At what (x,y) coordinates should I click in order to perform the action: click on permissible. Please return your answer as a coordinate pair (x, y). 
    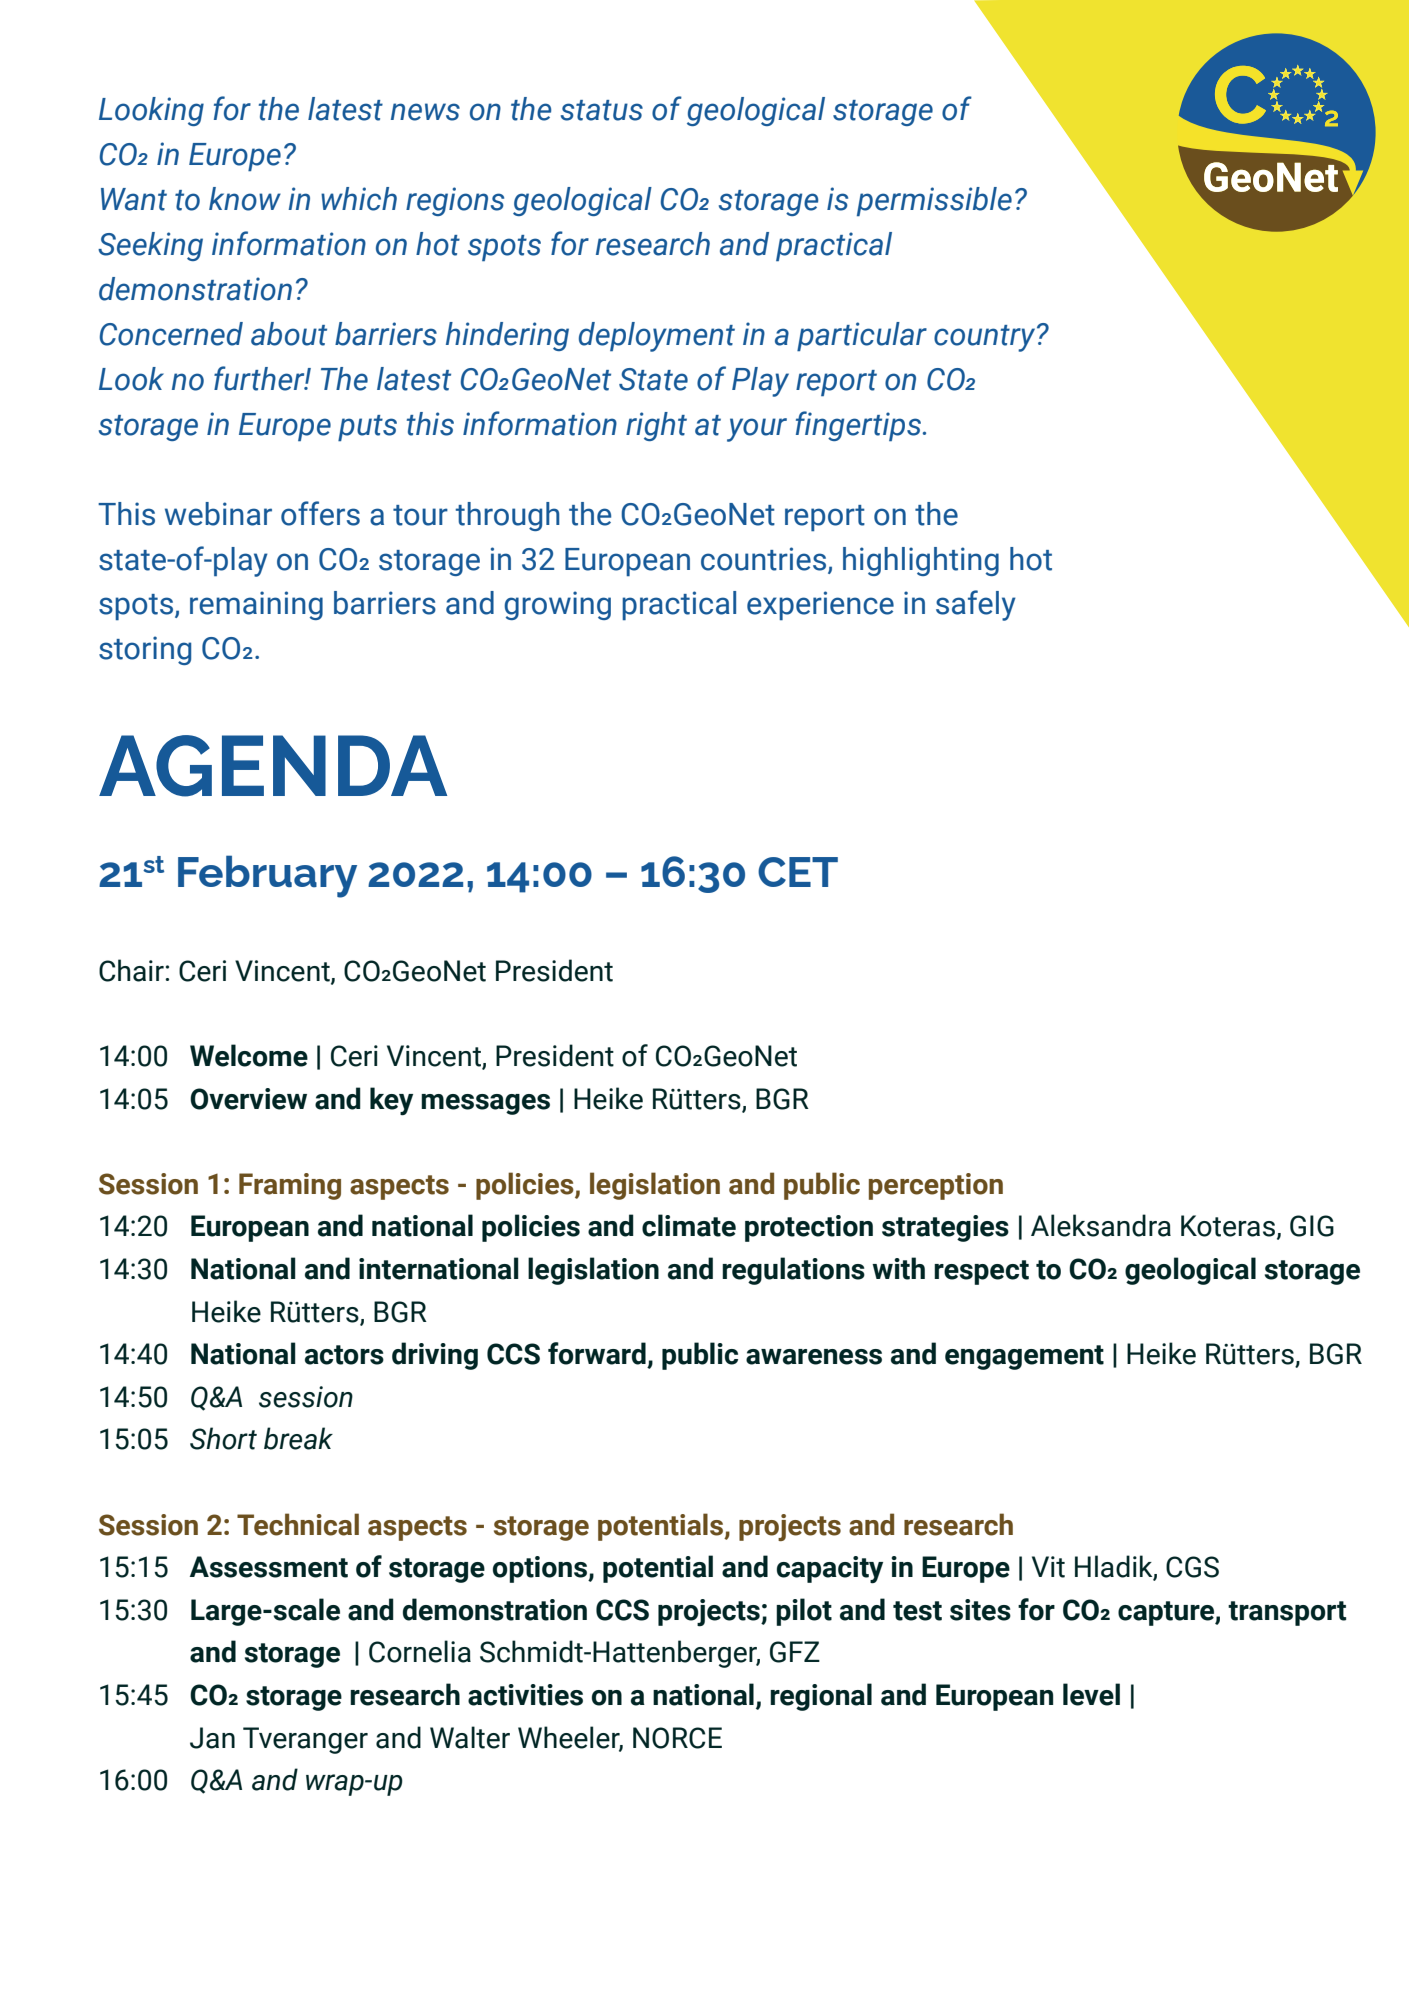
    Looking at the image, I should click on (934, 201).
